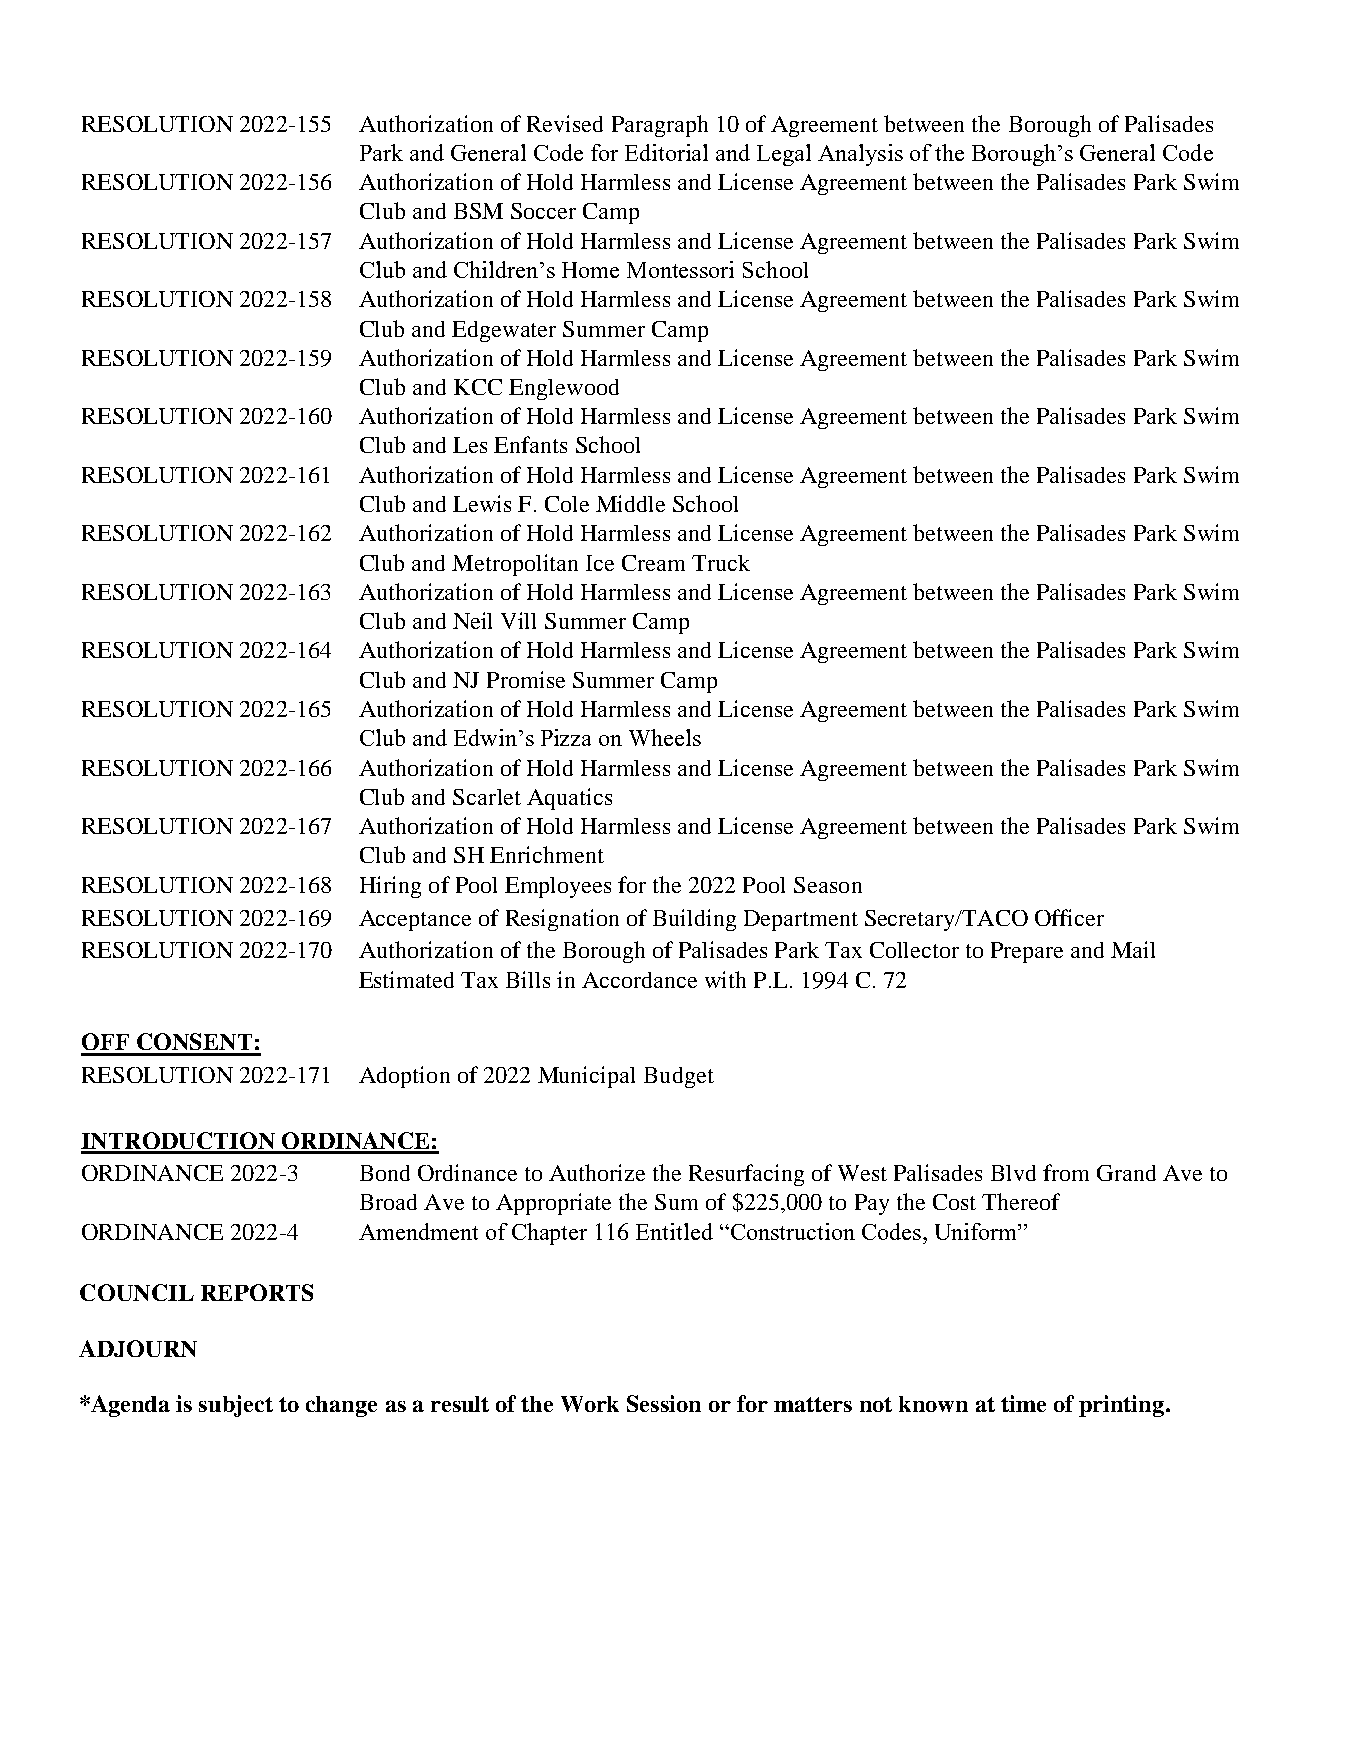  I want to click on subject, so click(236, 1406).
